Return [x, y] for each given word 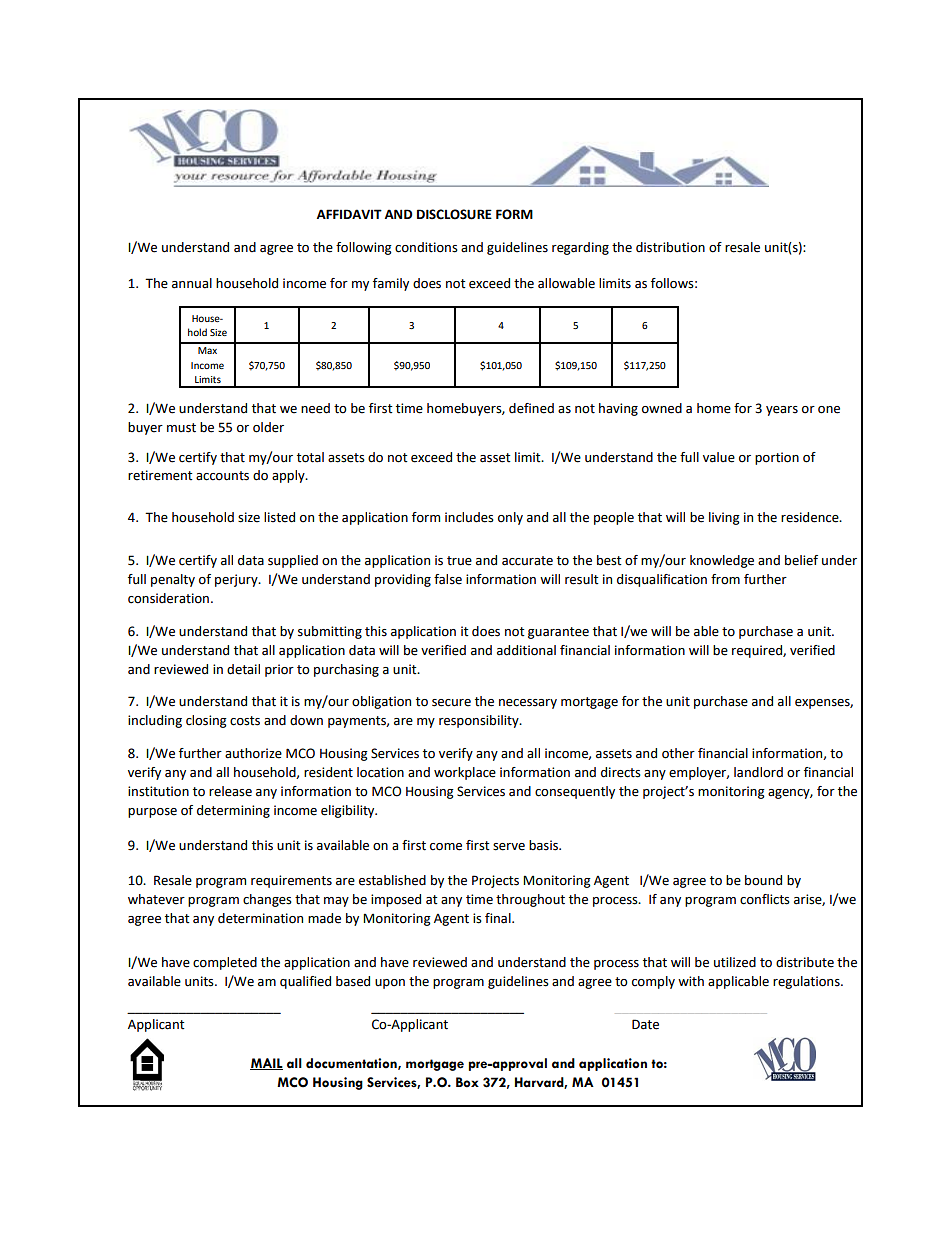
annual [192, 283]
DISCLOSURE [454, 214]
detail [243, 669]
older [268, 427]
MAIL [266, 1064]
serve [509, 847]
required [758, 651]
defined [531, 408]
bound [763, 880]
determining [233, 811]
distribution [670, 247]
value [719, 457]
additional [526, 650]
